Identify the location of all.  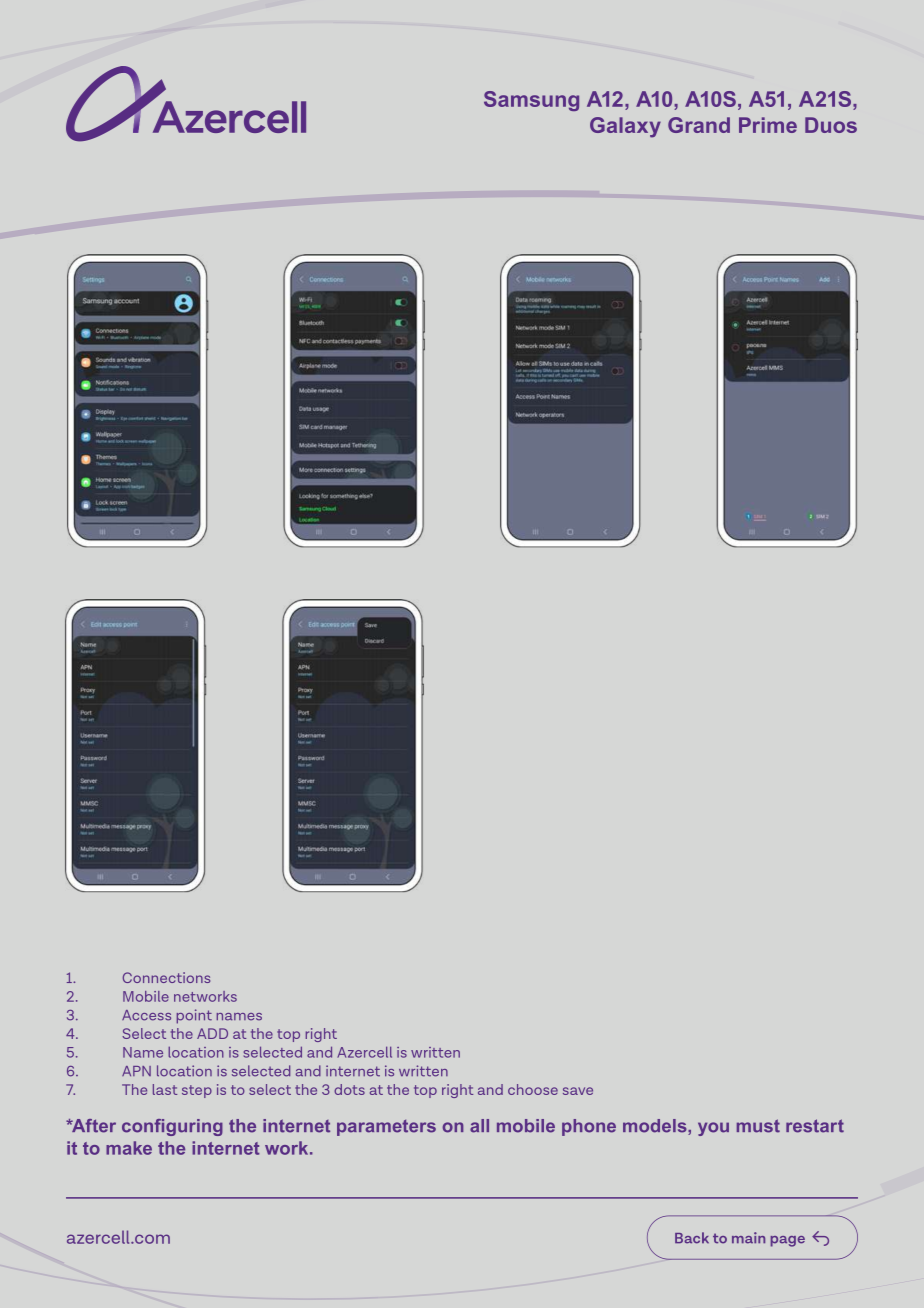
(479, 1126).
